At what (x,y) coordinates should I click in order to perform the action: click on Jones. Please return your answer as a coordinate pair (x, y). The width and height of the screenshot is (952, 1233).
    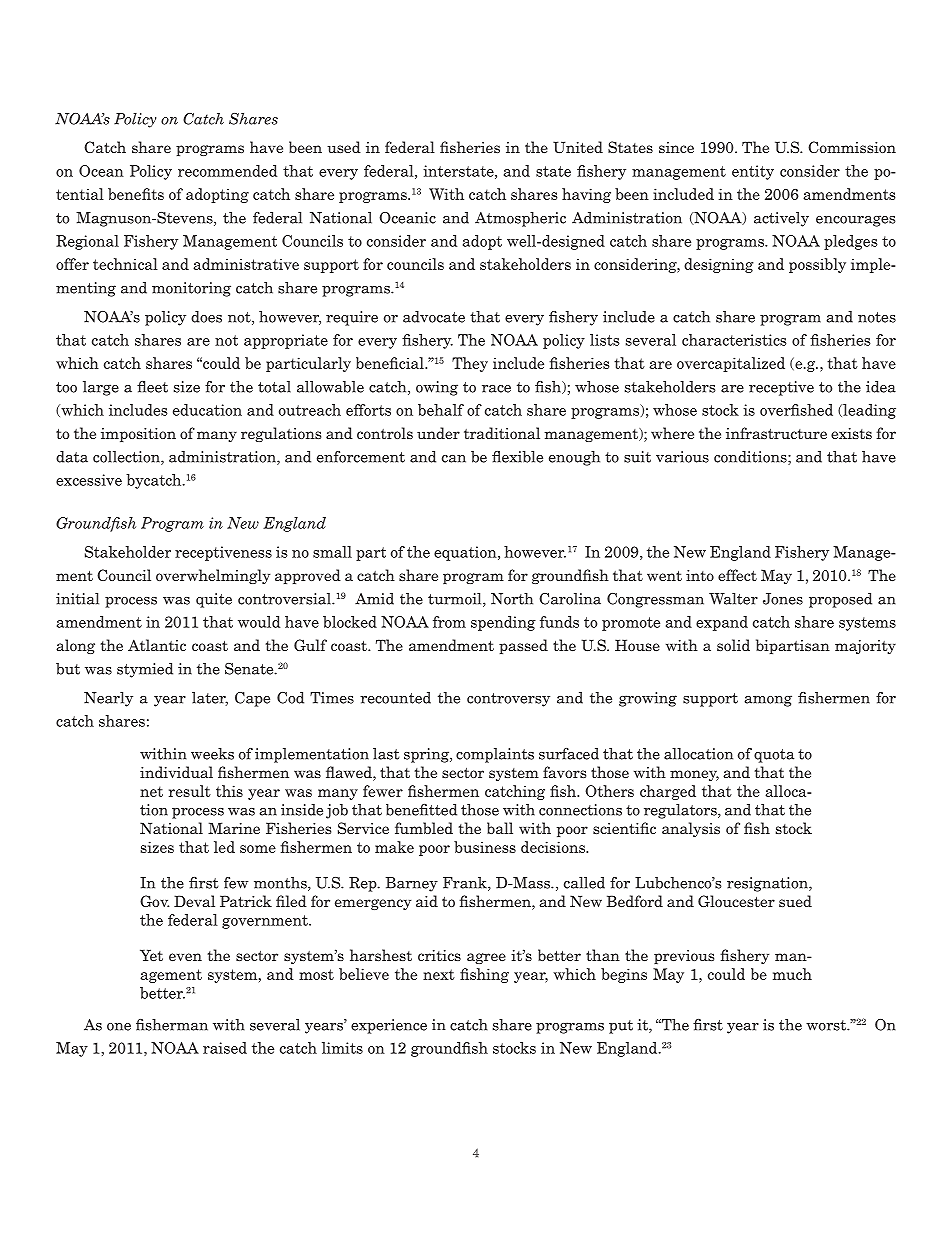
    Looking at the image, I should click on (783, 599).
